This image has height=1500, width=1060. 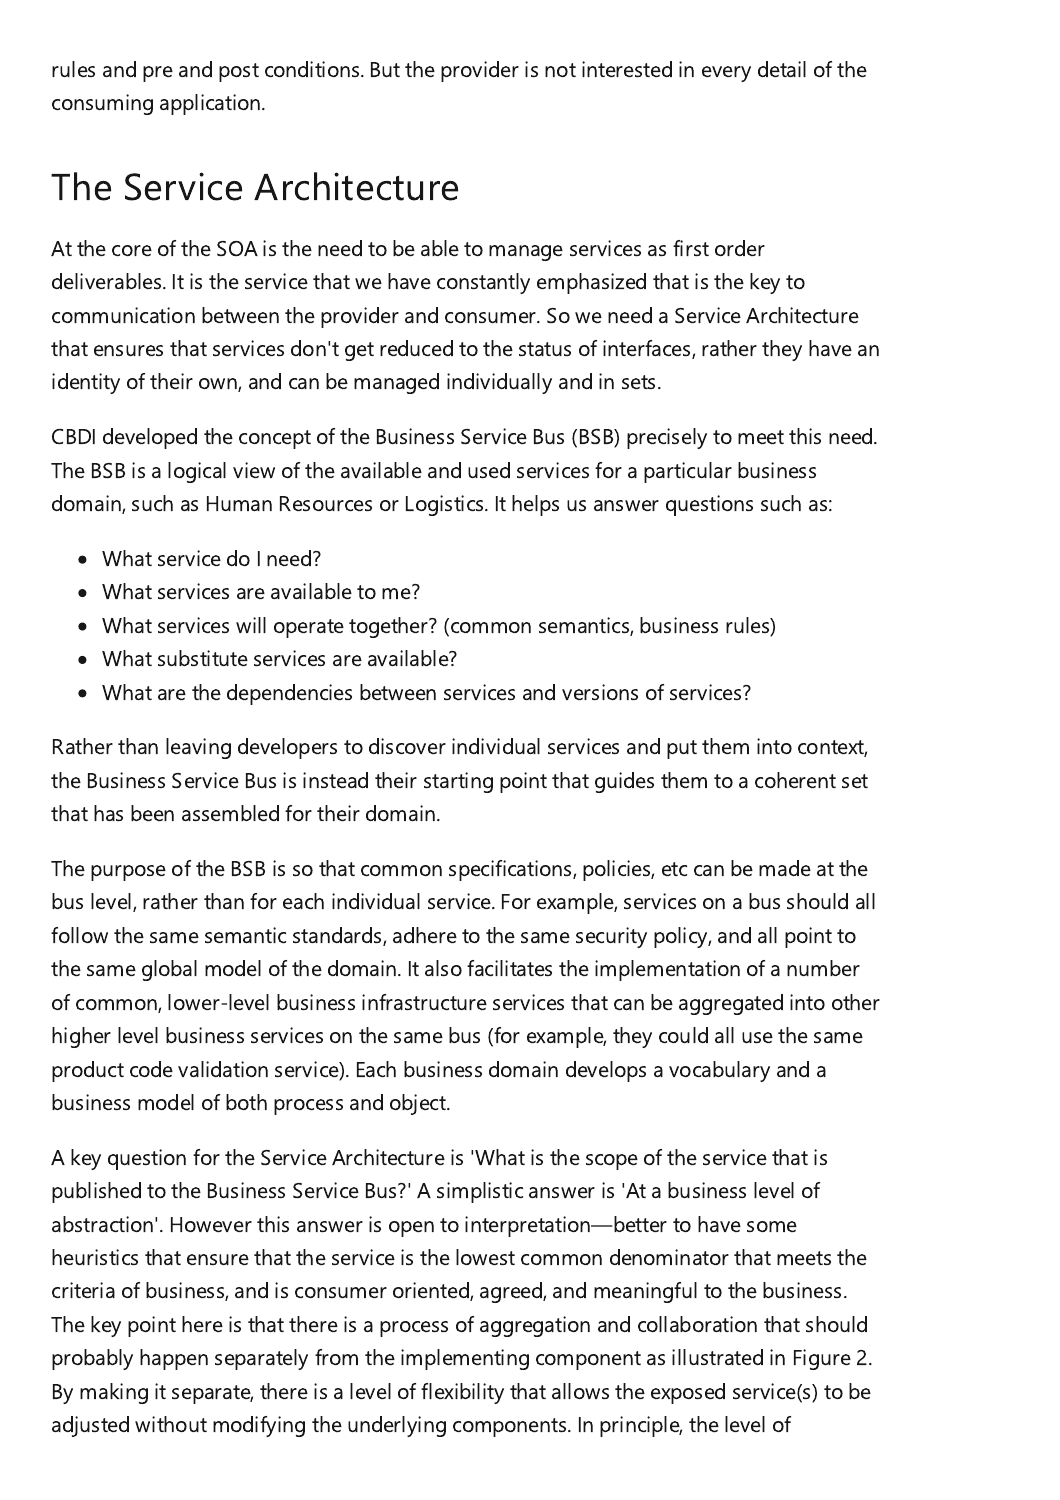 What do you see at coordinates (150, 438) in the image?
I see `developed` at bounding box center [150, 438].
